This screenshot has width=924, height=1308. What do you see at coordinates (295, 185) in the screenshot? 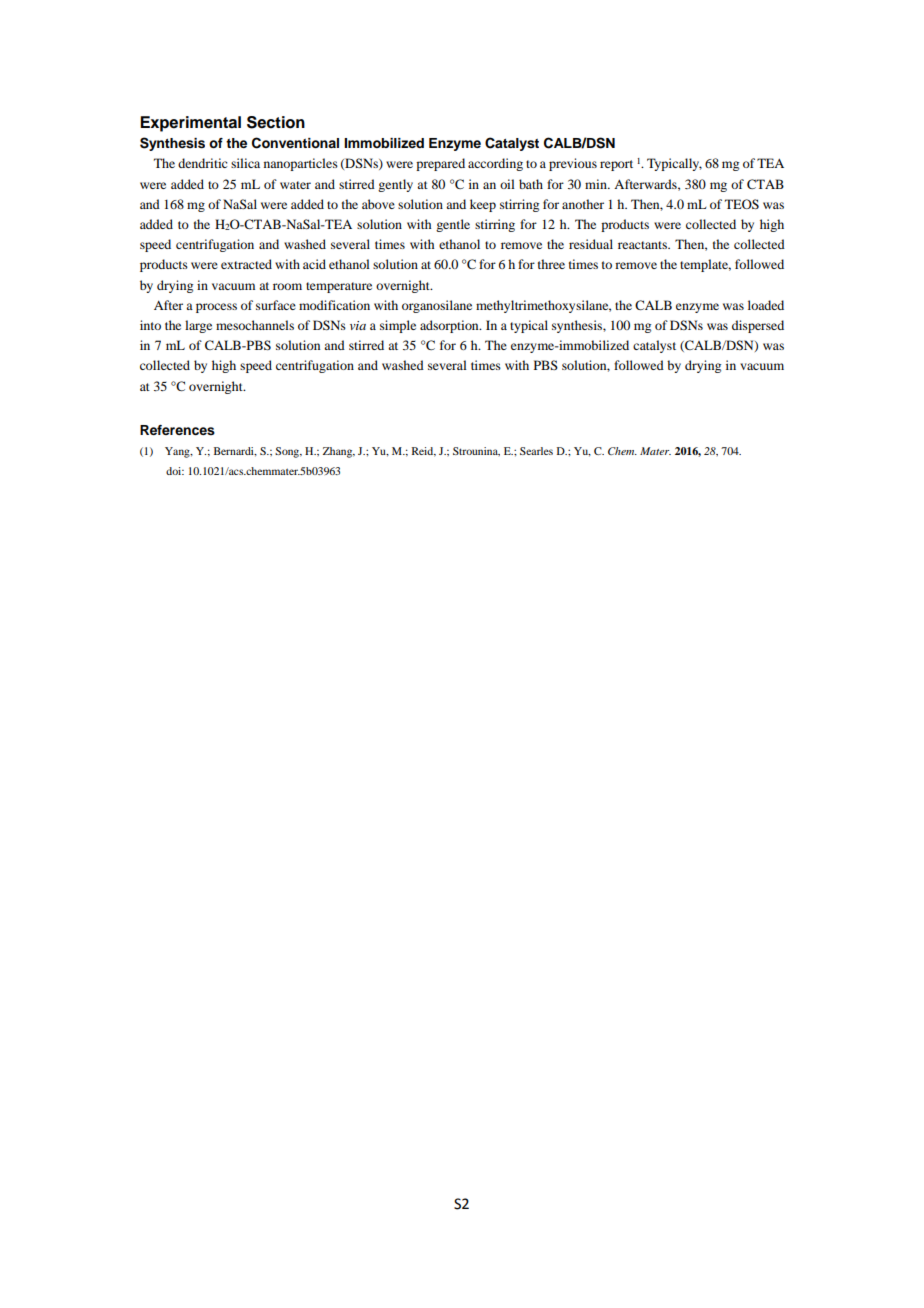
I see `water` at bounding box center [295, 185].
